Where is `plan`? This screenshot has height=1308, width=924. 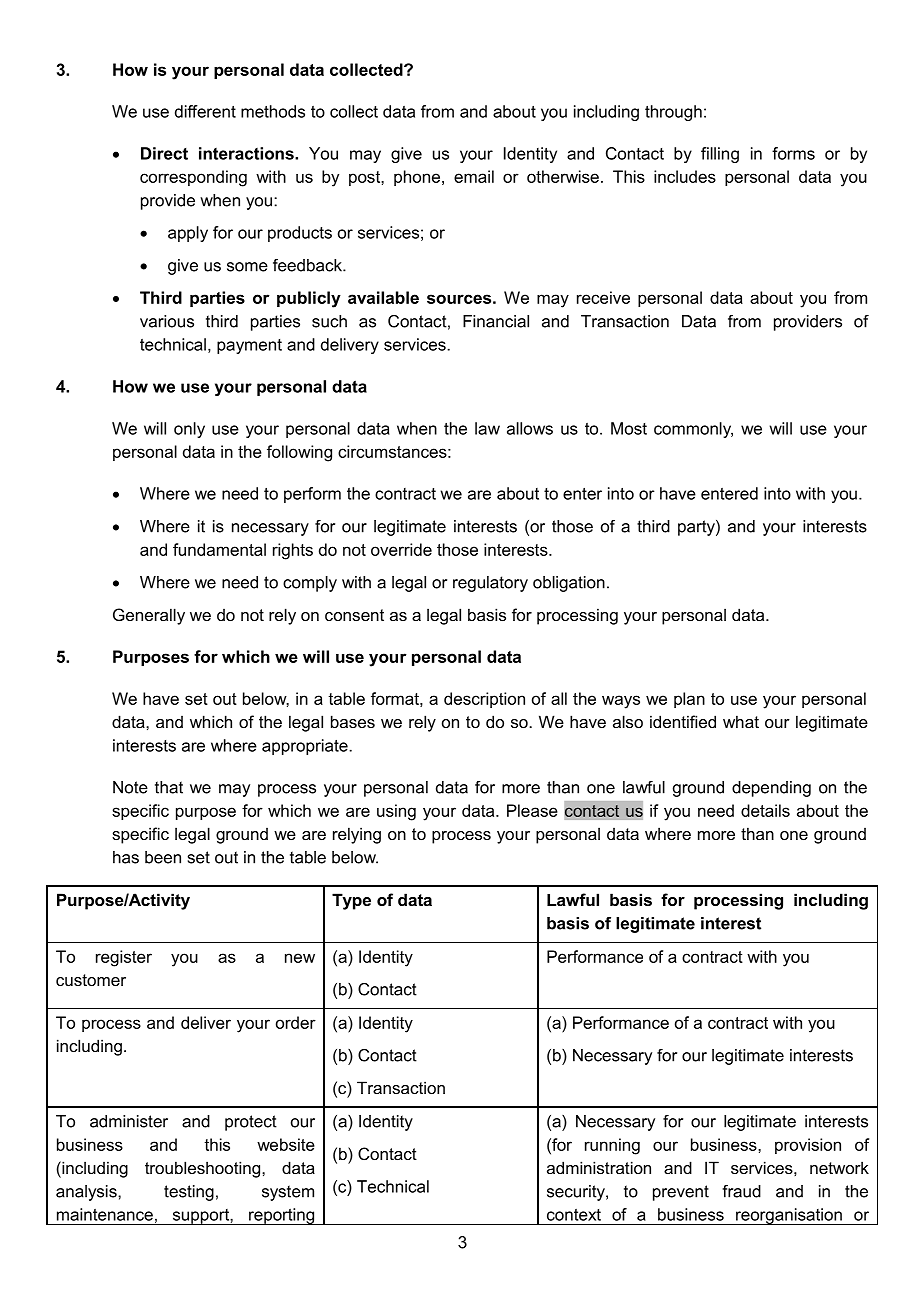 plan is located at coordinates (689, 700).
